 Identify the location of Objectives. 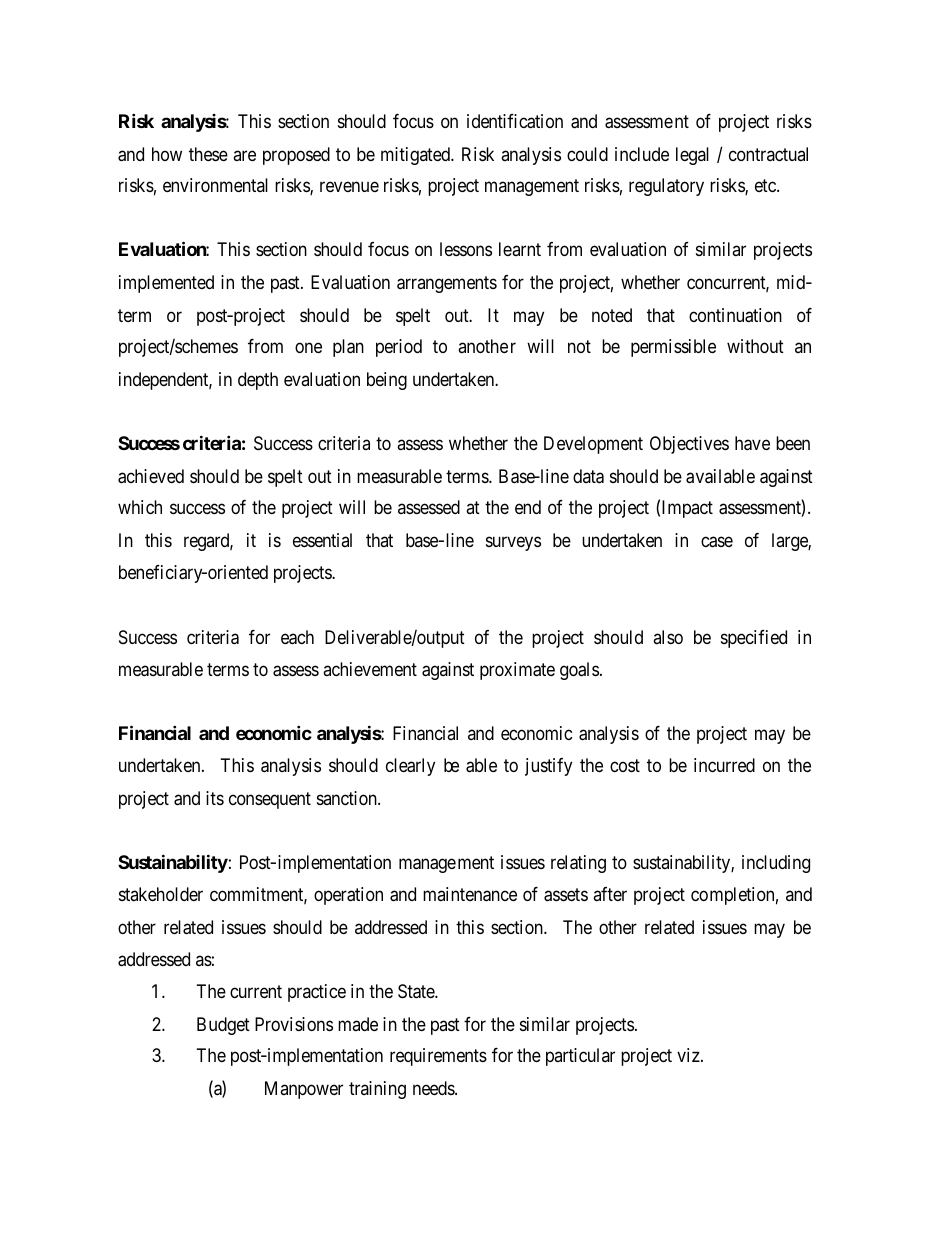
(689, 445).
